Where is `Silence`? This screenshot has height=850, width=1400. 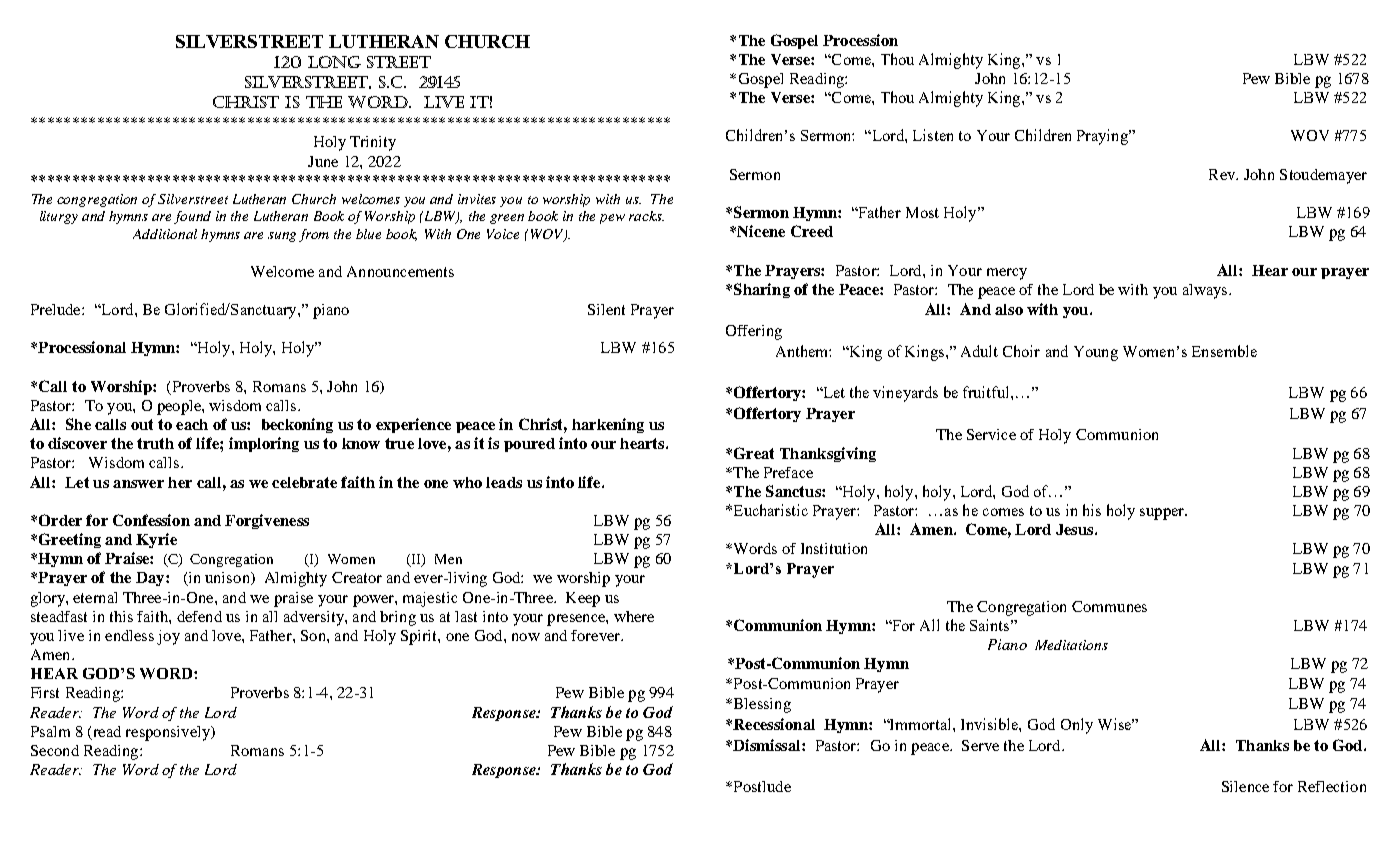
Silence is located at coordinates (1245, 786).
